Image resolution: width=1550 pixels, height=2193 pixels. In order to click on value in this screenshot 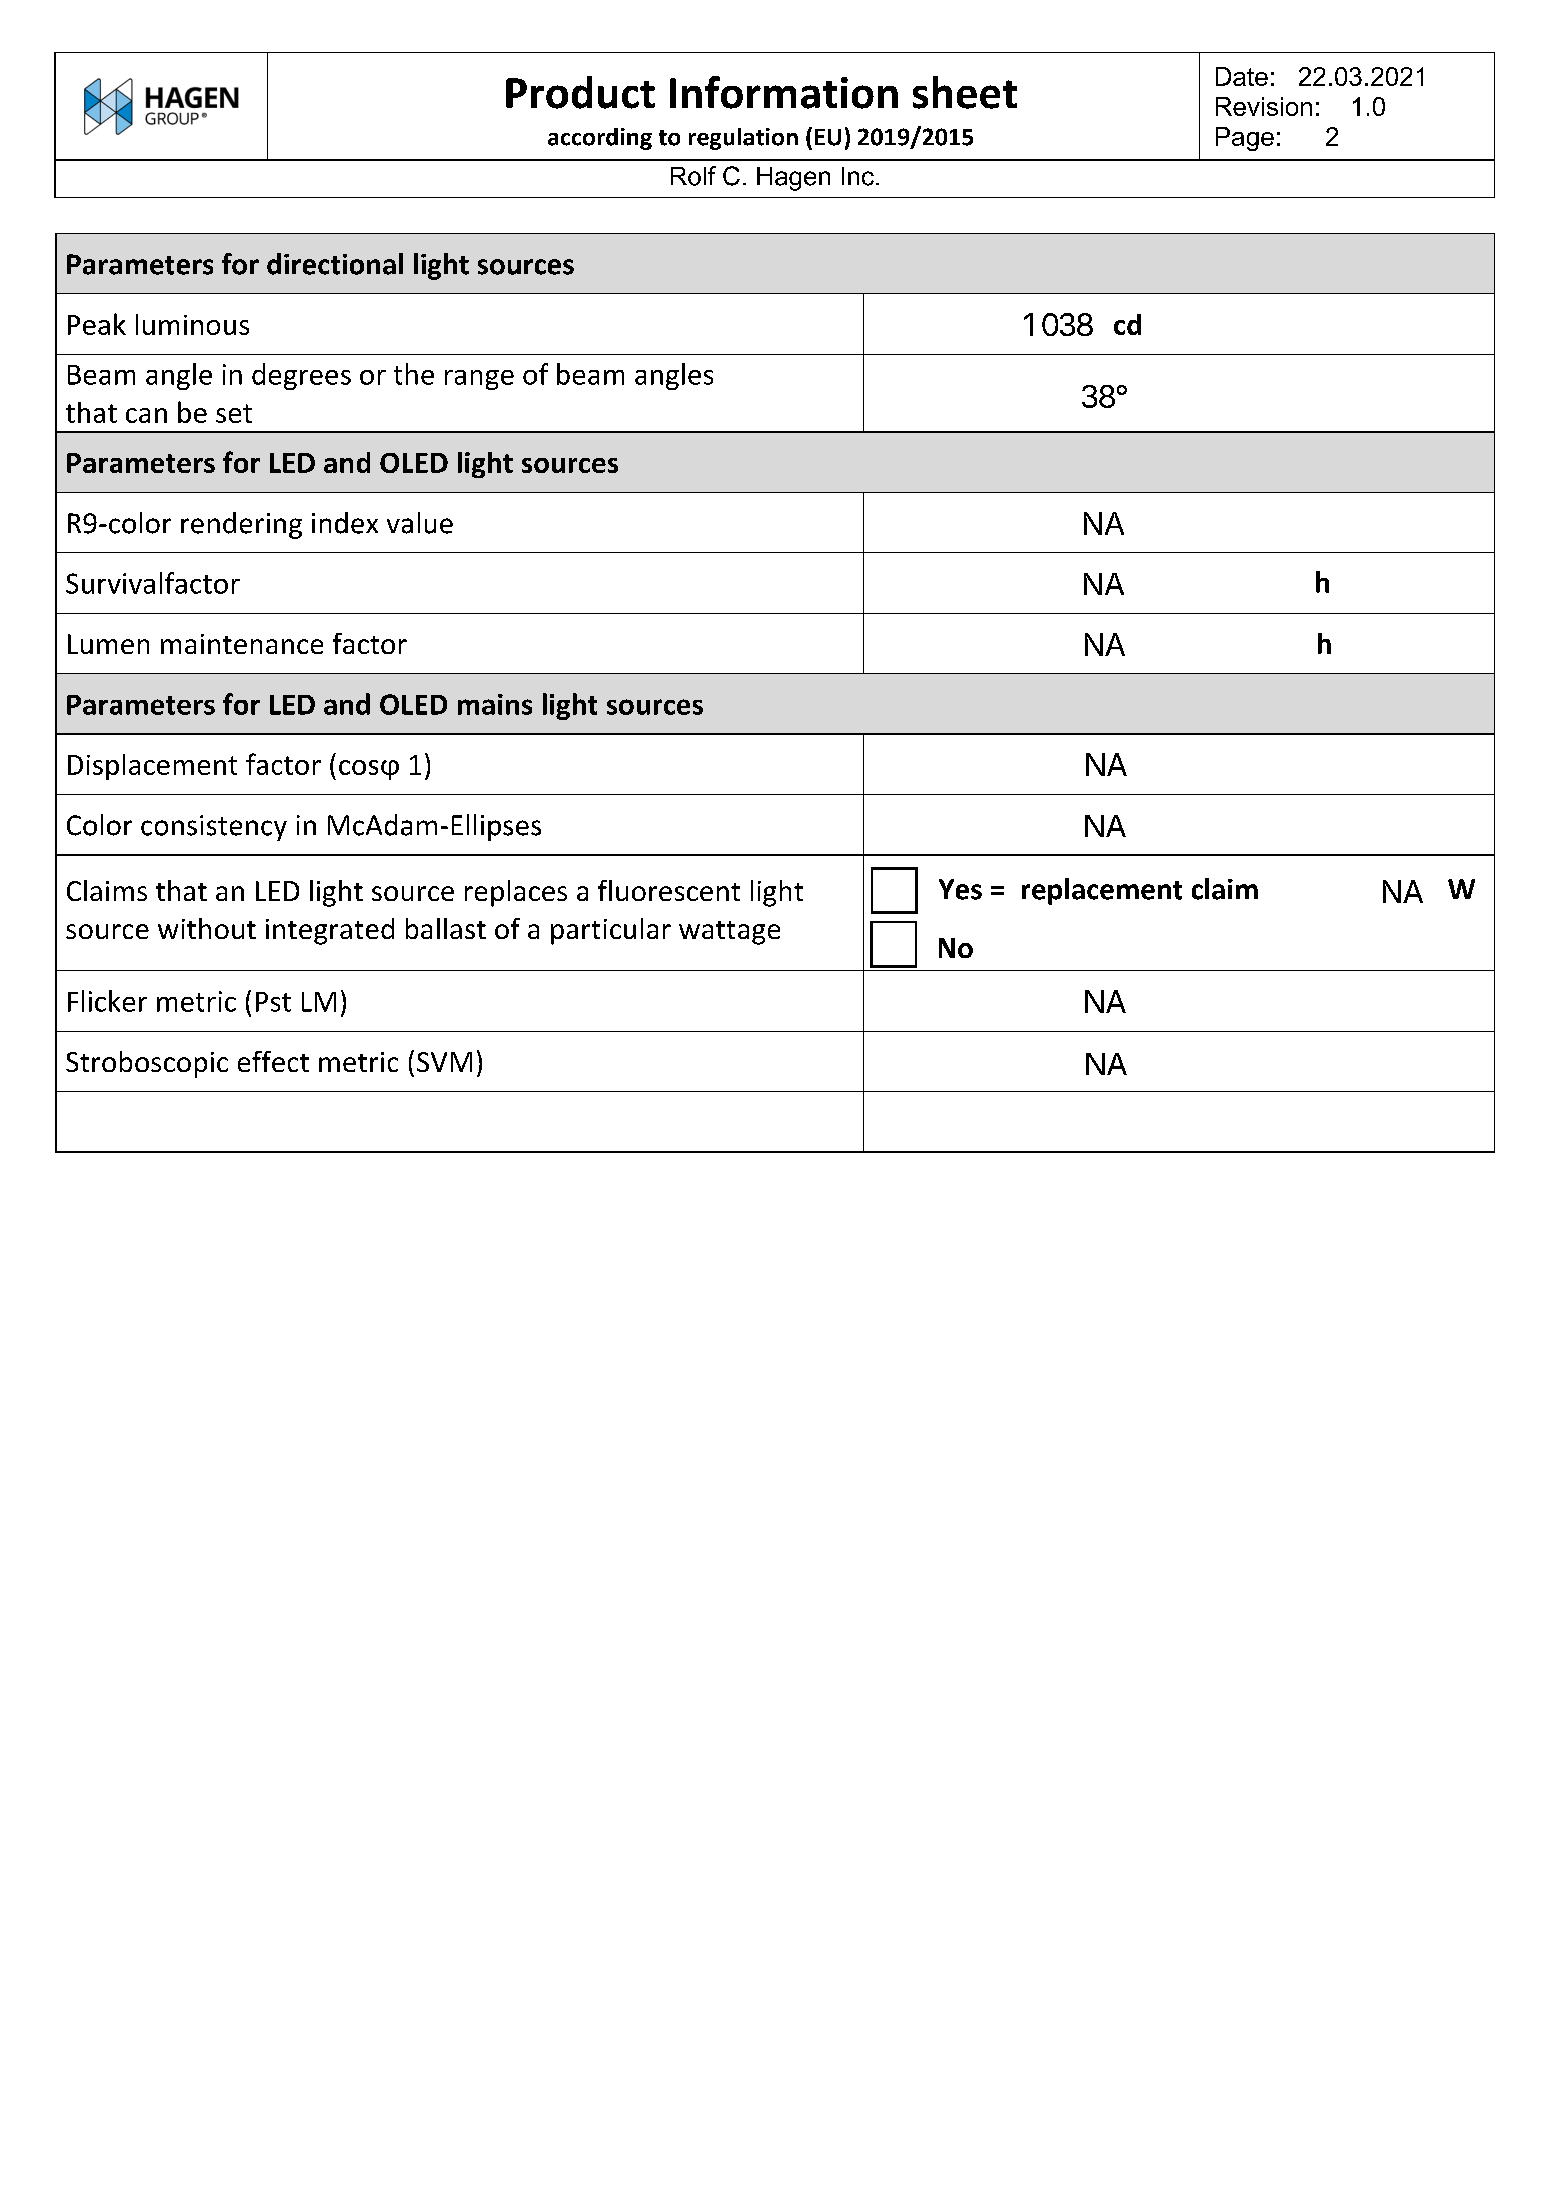, I will do `click(420, 523)`.
